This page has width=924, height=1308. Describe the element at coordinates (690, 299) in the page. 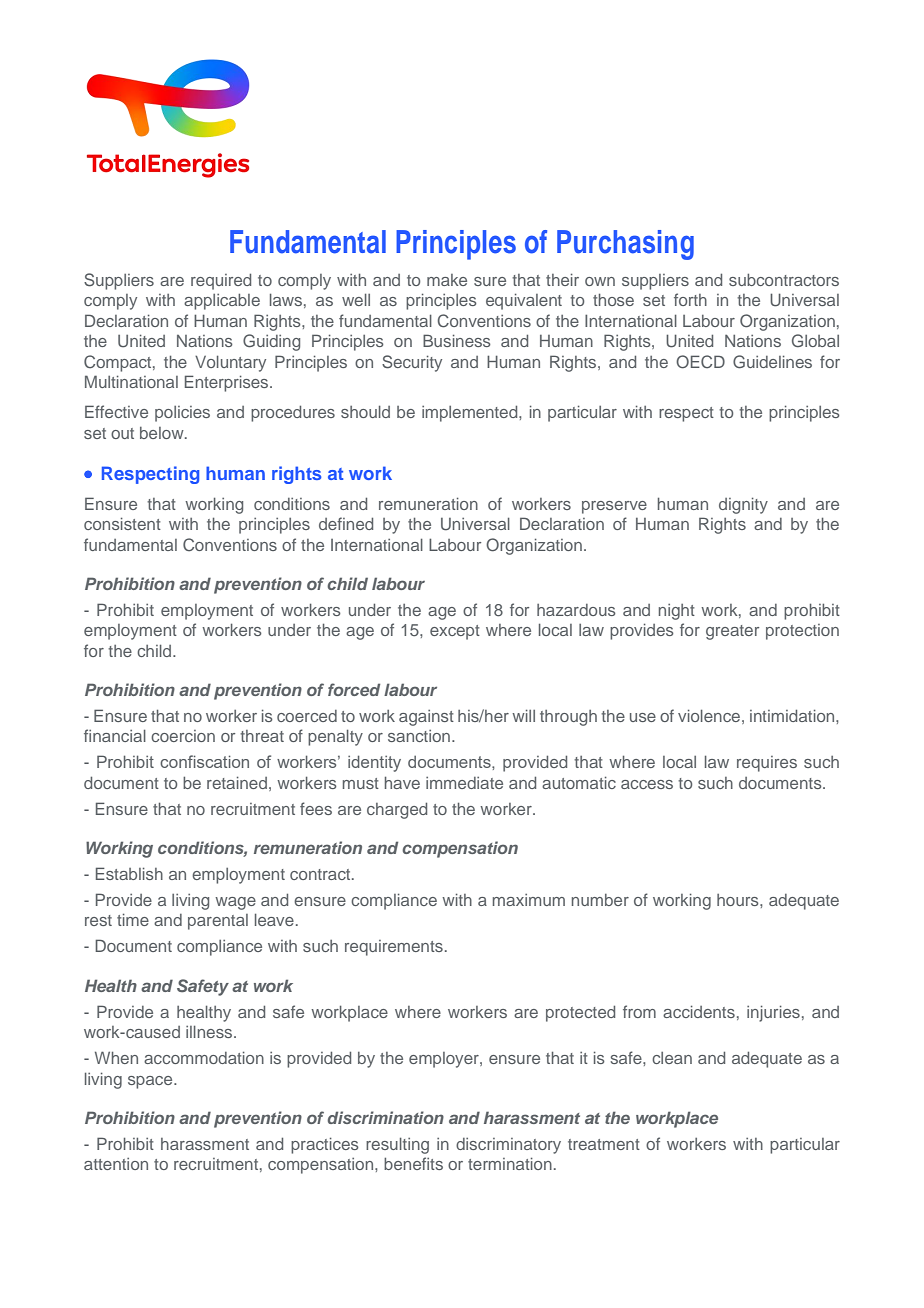

I see `forth` at that location.
